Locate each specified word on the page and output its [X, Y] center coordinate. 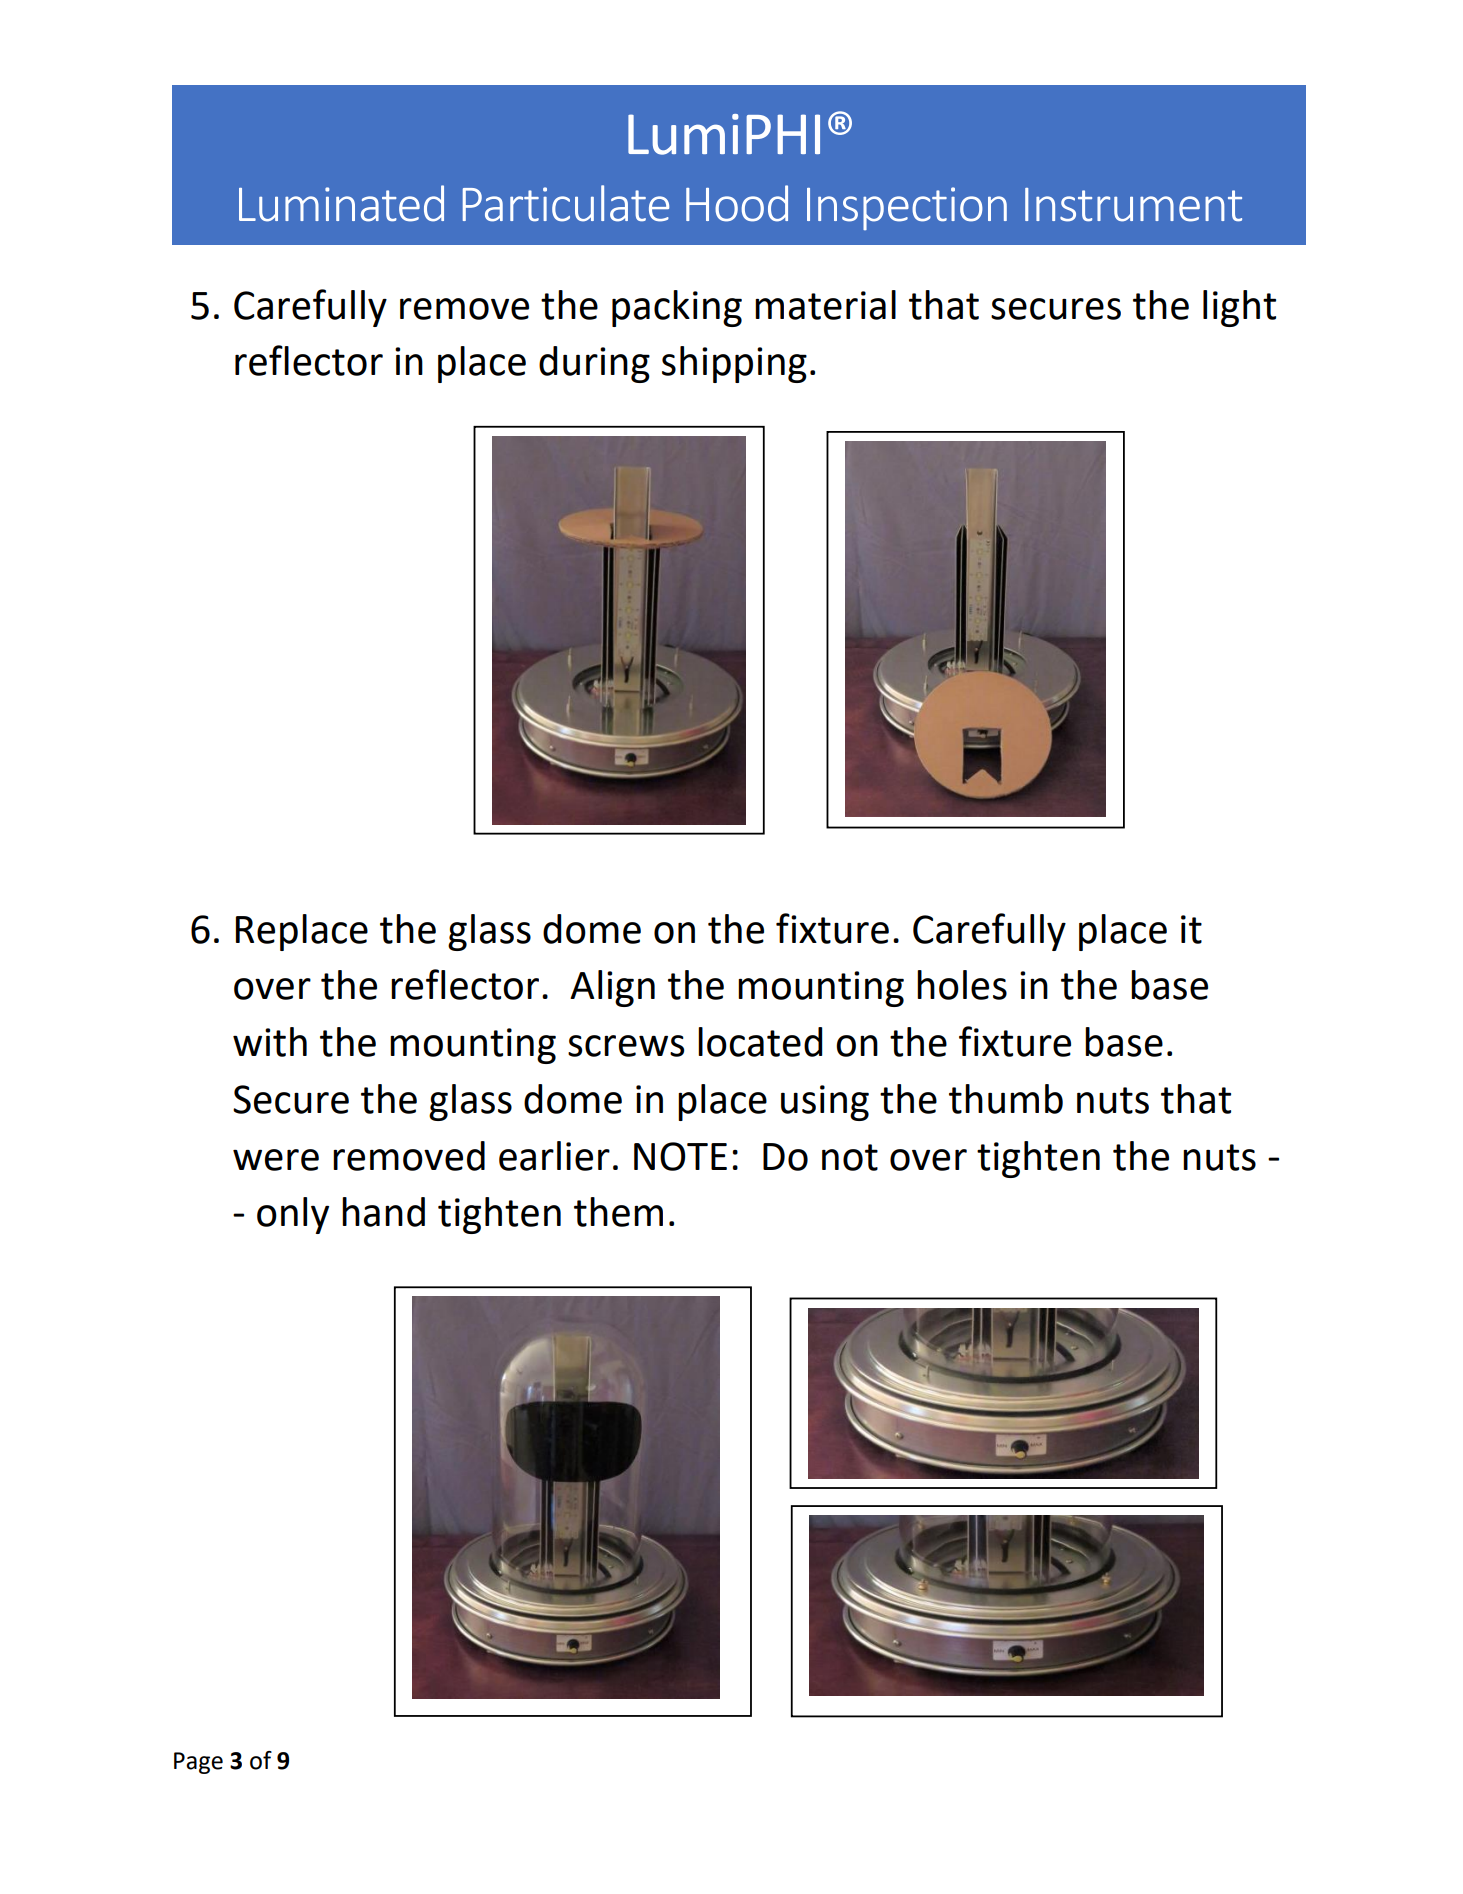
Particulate [566, 203]
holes [962, 985]
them [618, 1212]
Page [198, 1763]
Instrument [1133, 205]
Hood [737, 203]
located [760, 1042]
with [270, 1042]
